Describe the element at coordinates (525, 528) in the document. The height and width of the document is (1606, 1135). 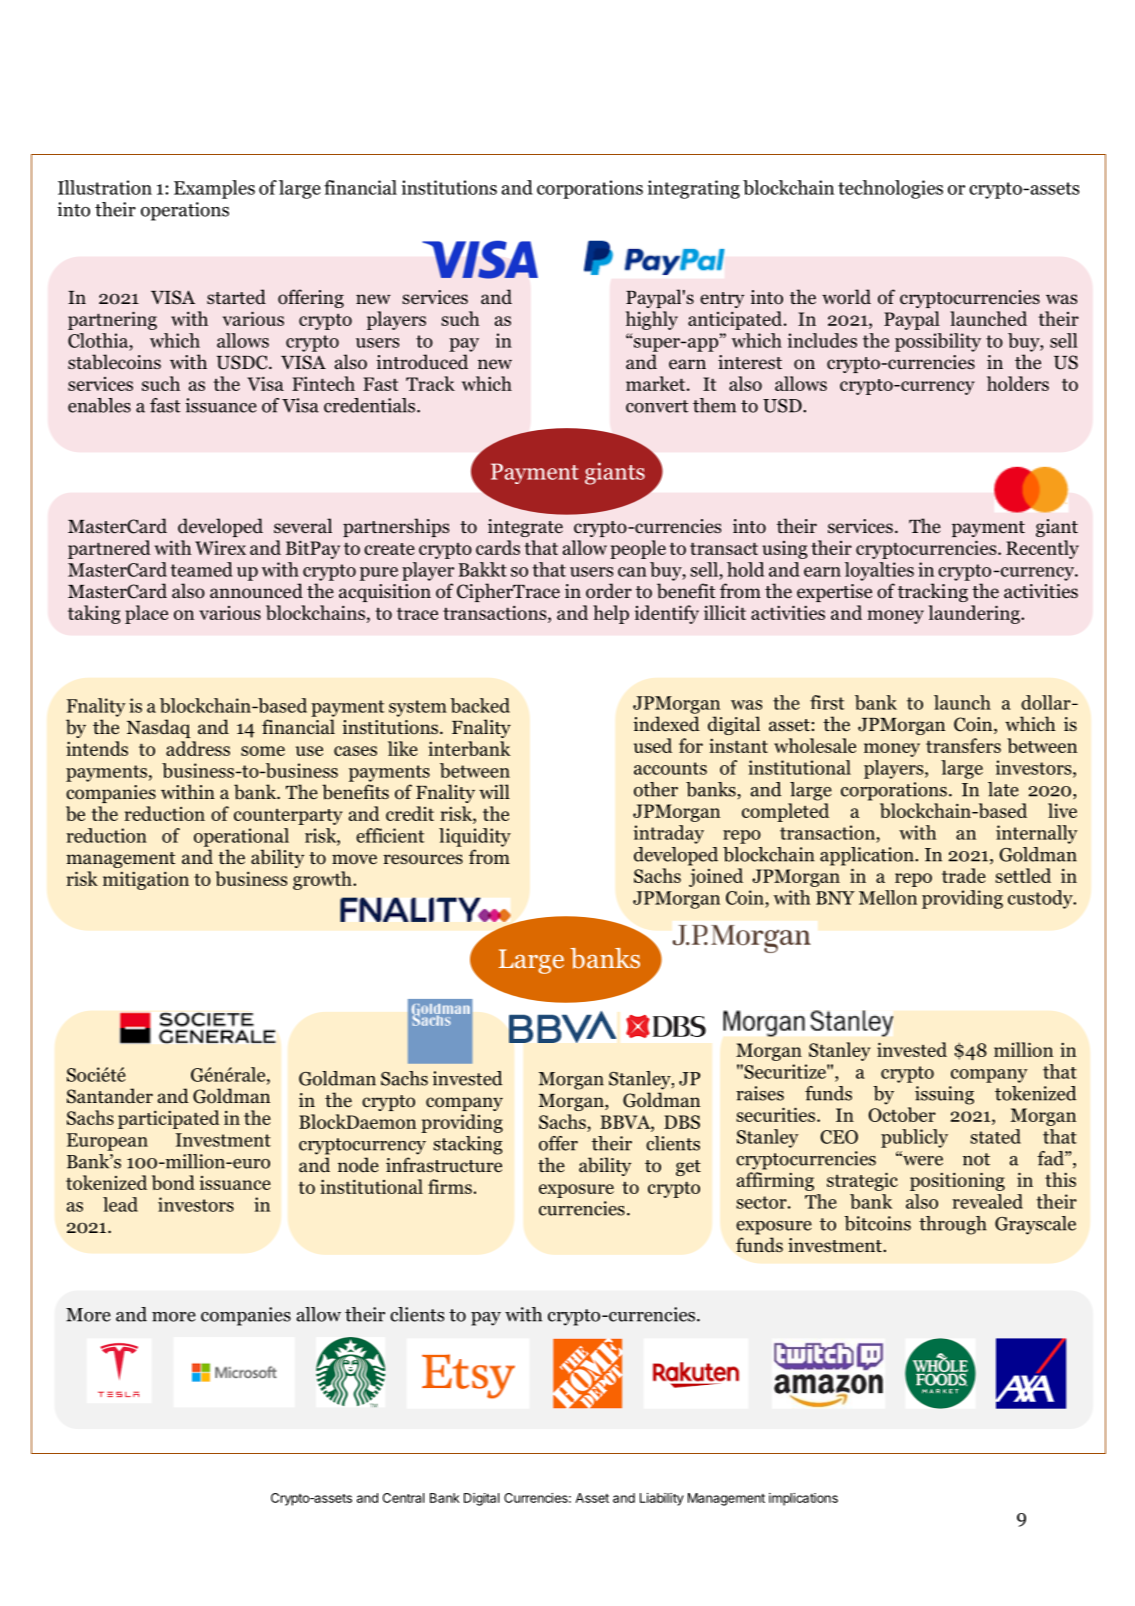
I see `integrate` at that location.
